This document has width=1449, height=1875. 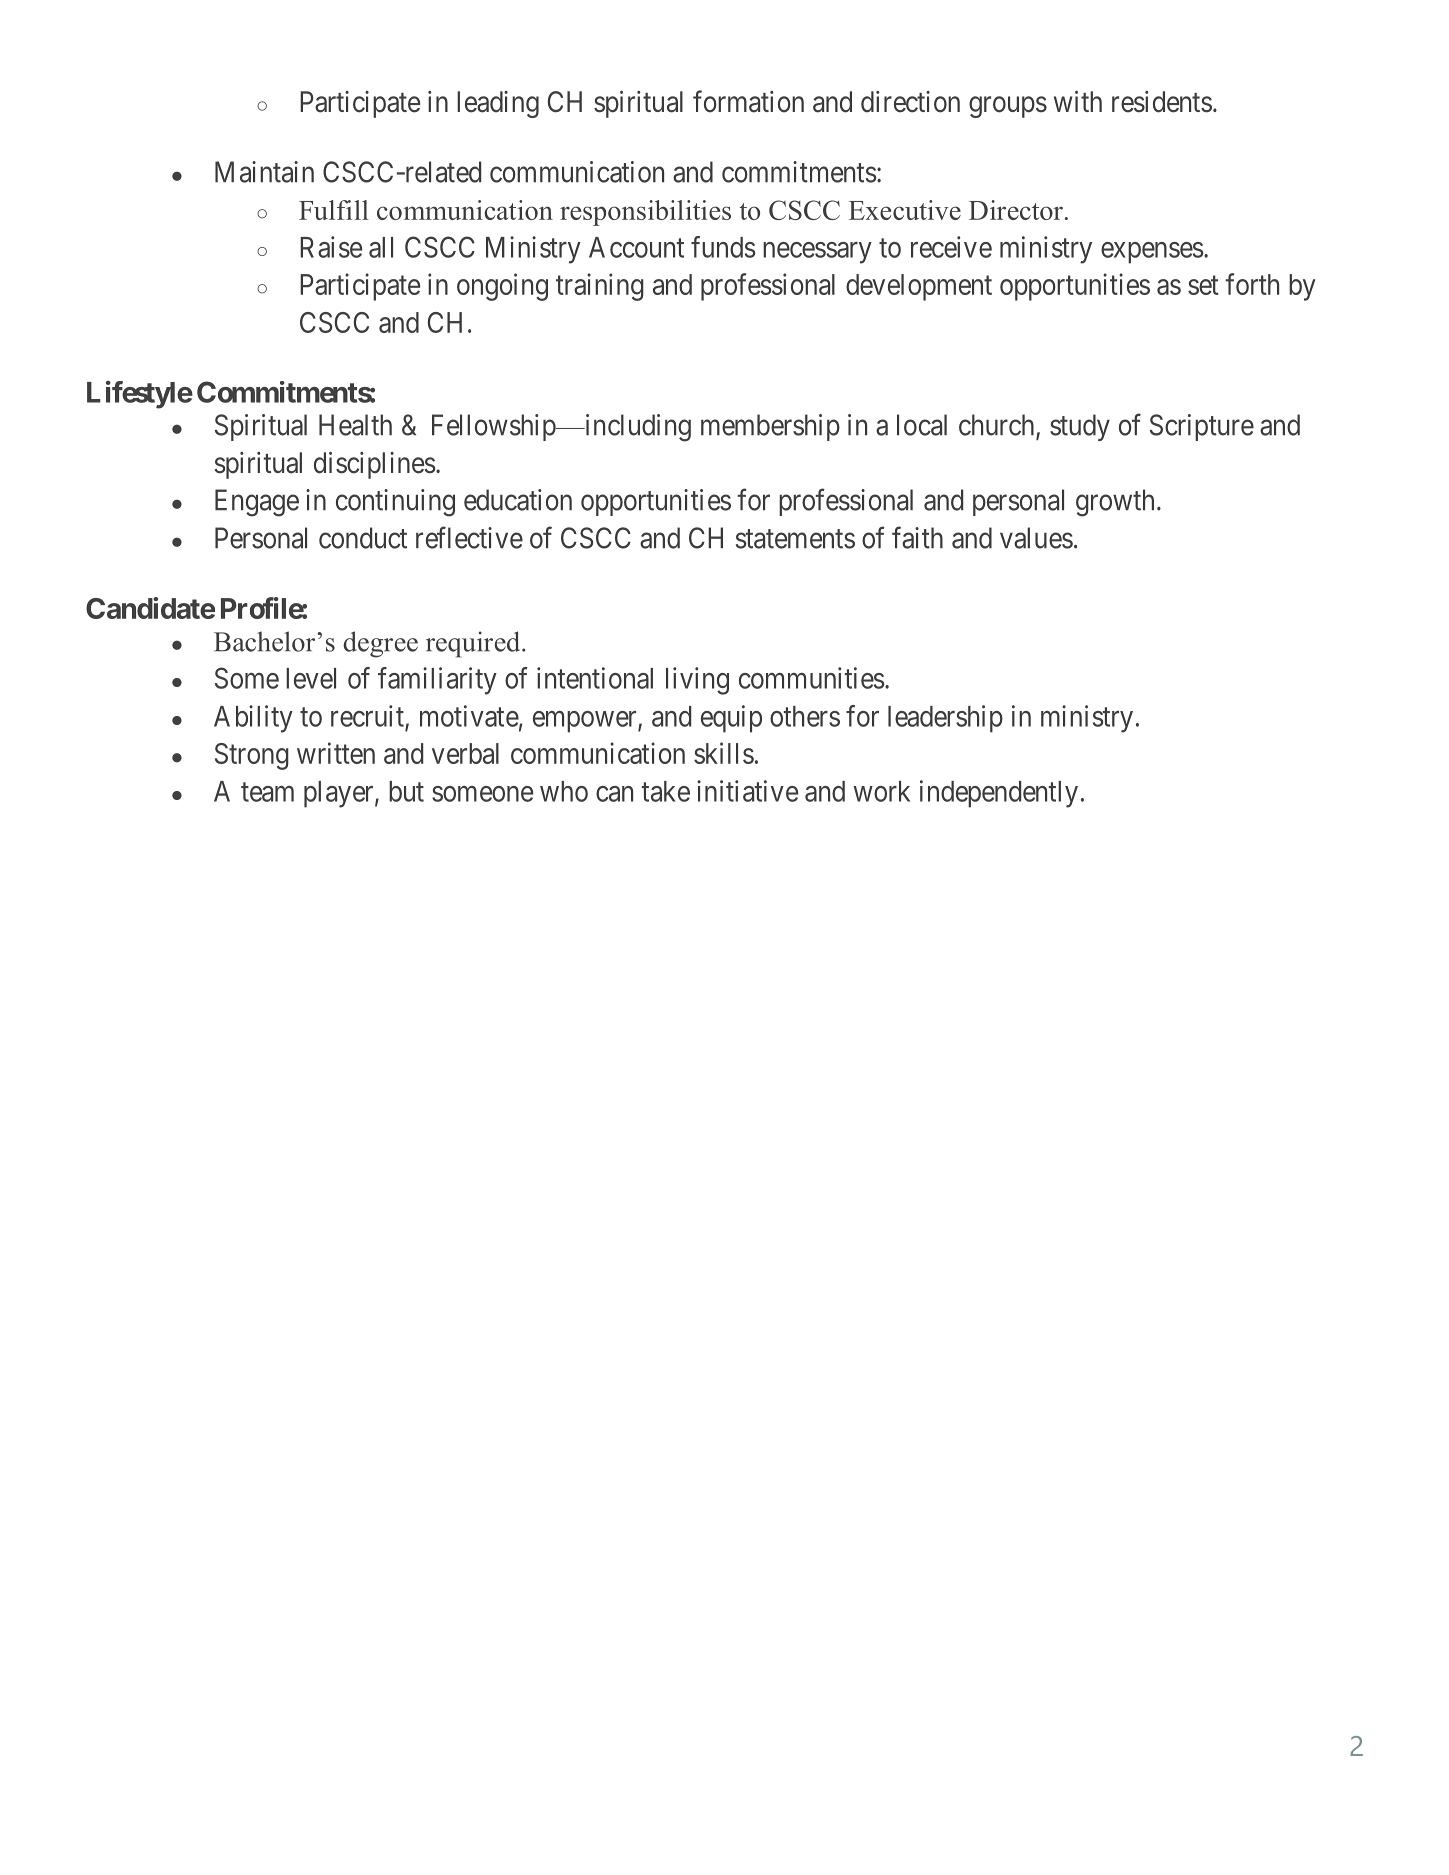 I want to click on formation, so click(x=748, y=101).
